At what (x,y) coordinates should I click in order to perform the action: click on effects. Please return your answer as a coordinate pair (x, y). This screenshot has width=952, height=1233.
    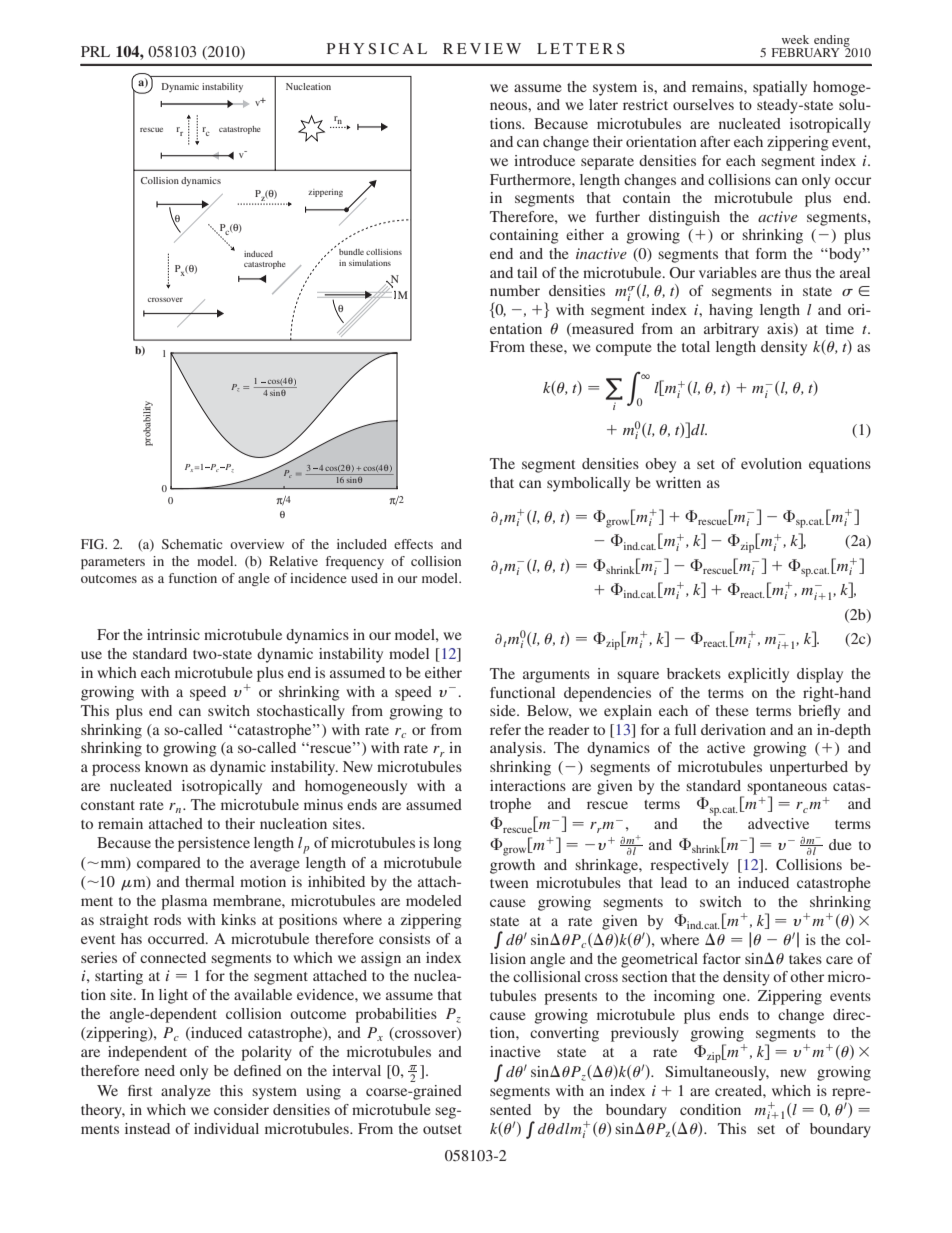
    Looking at the image, I should click on (413, 544).
